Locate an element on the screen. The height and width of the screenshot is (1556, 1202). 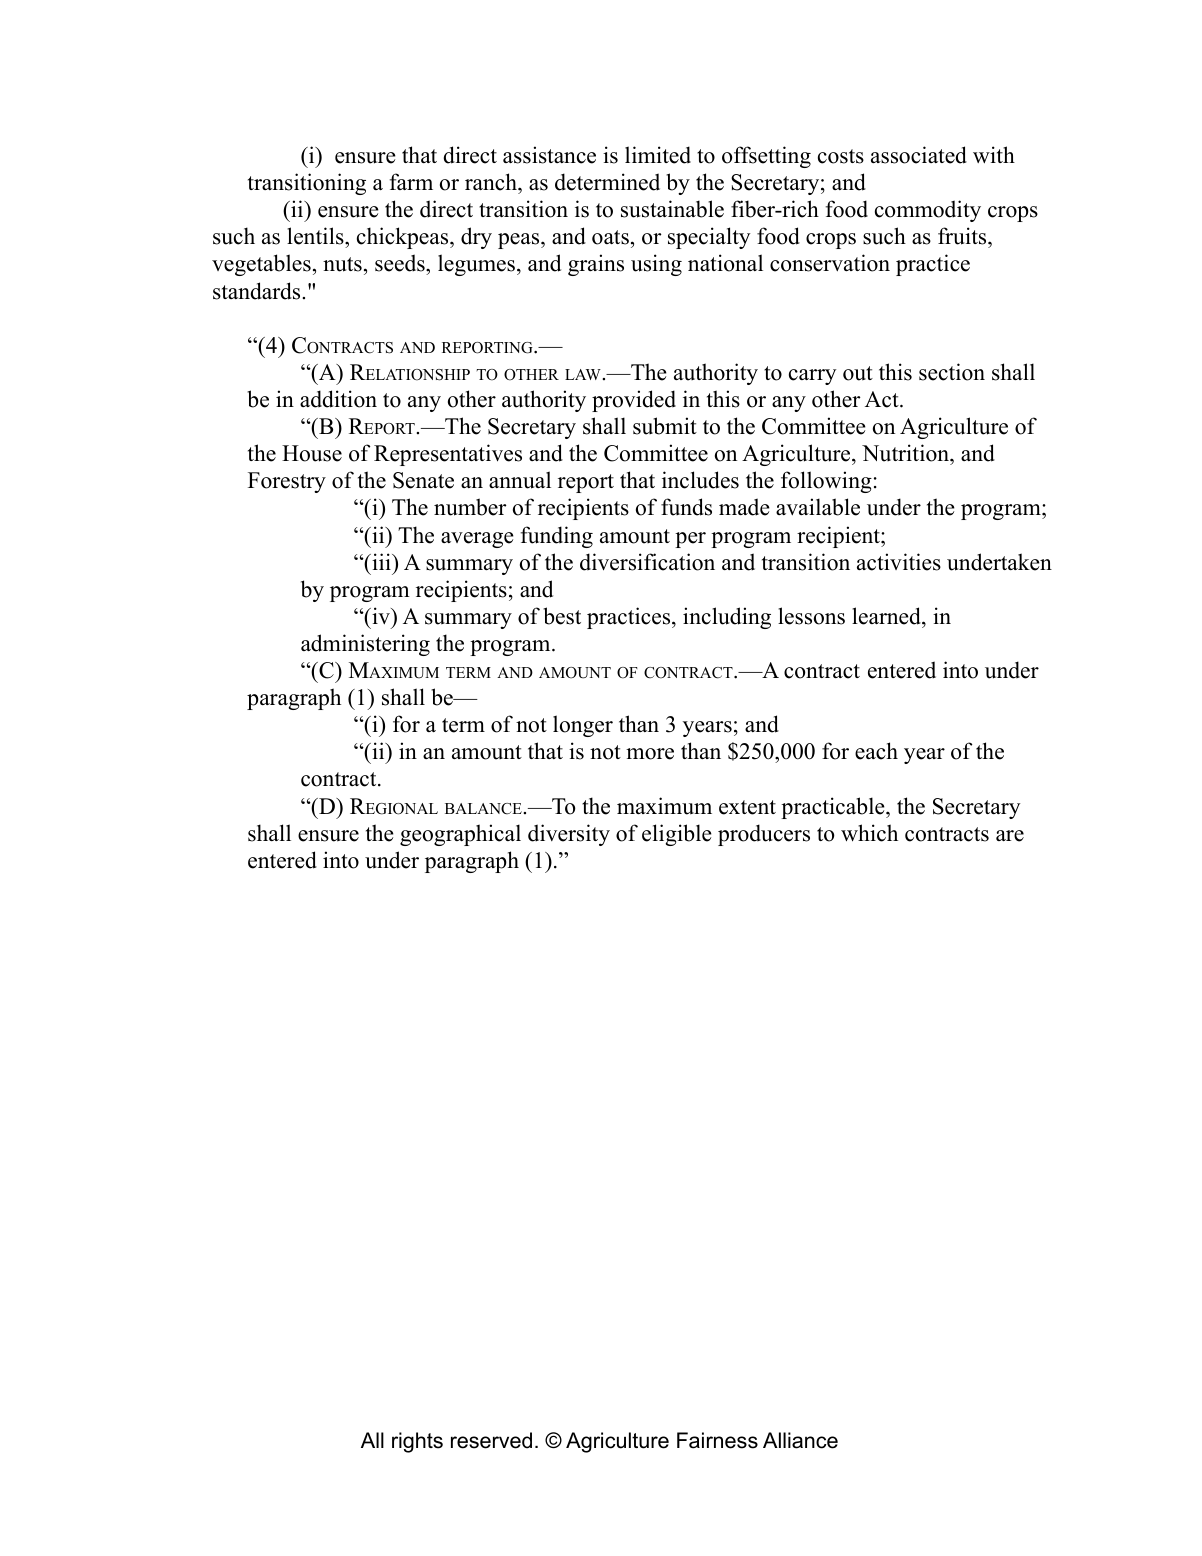
rights is located at coordinates (417, 1442).
